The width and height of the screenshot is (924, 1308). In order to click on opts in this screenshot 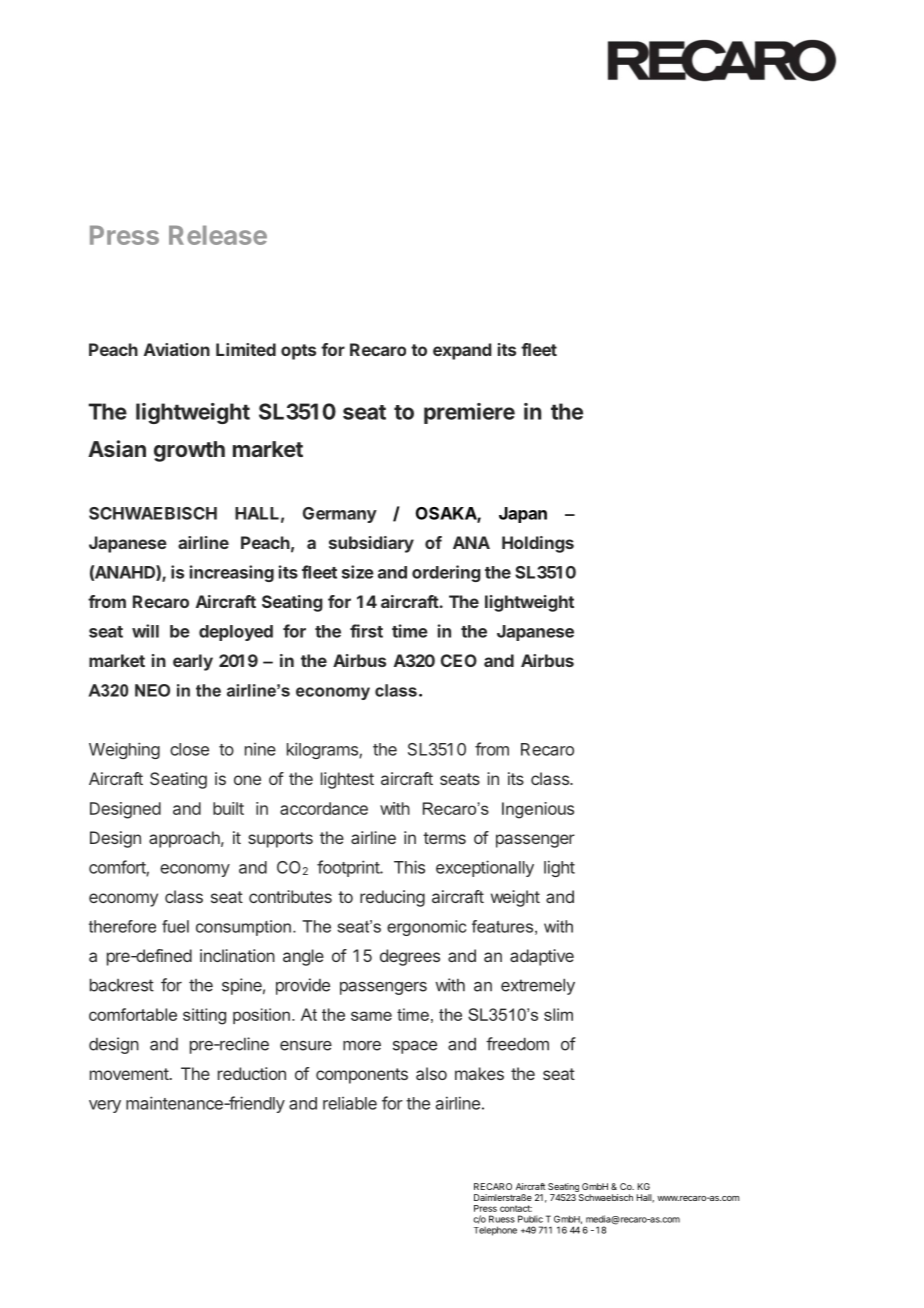, I will do `click(298, 352)`.
